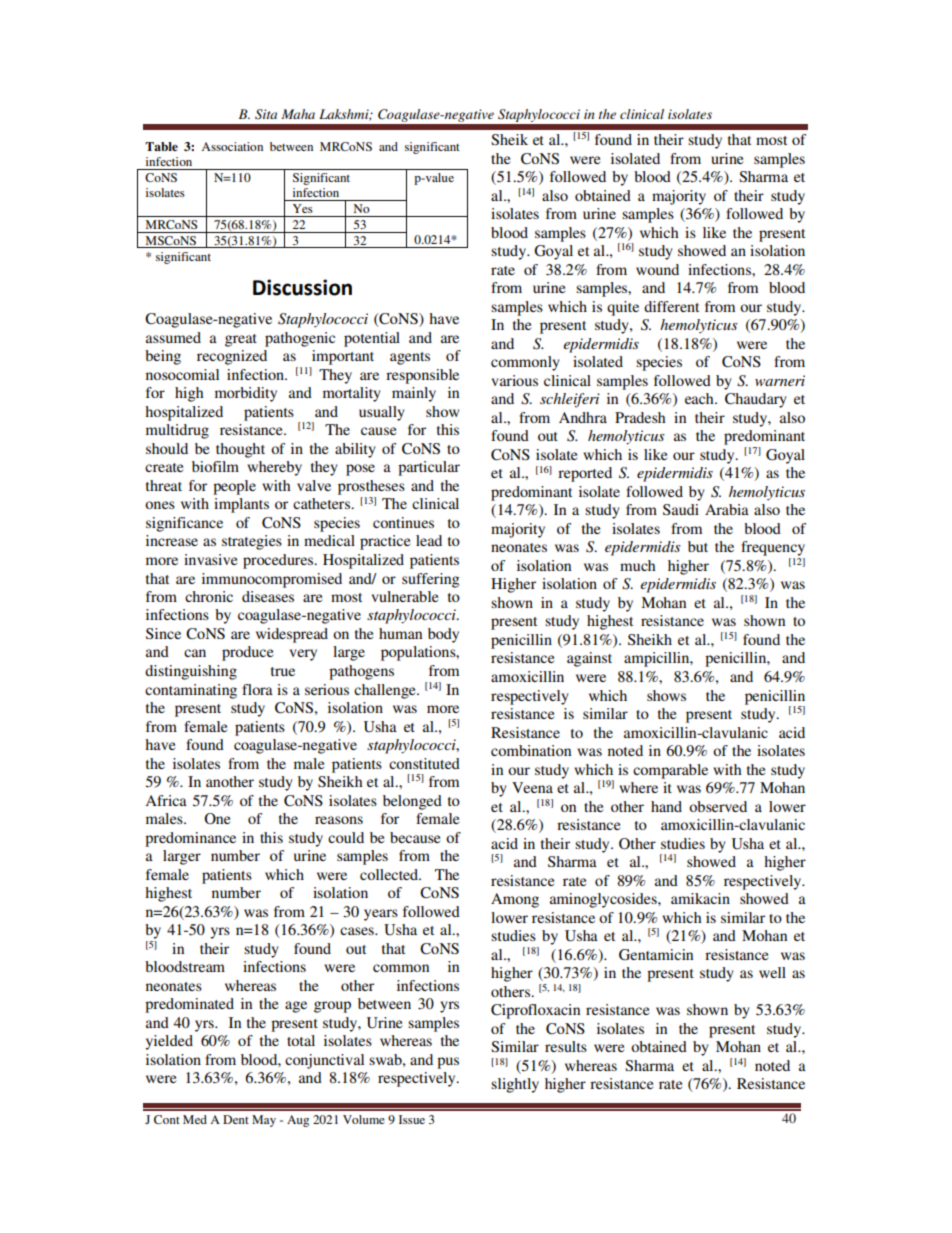  What do you see at coordinates (670, 771) in the screenshot?
I see `comparable` at bounding box center [670, 771].
